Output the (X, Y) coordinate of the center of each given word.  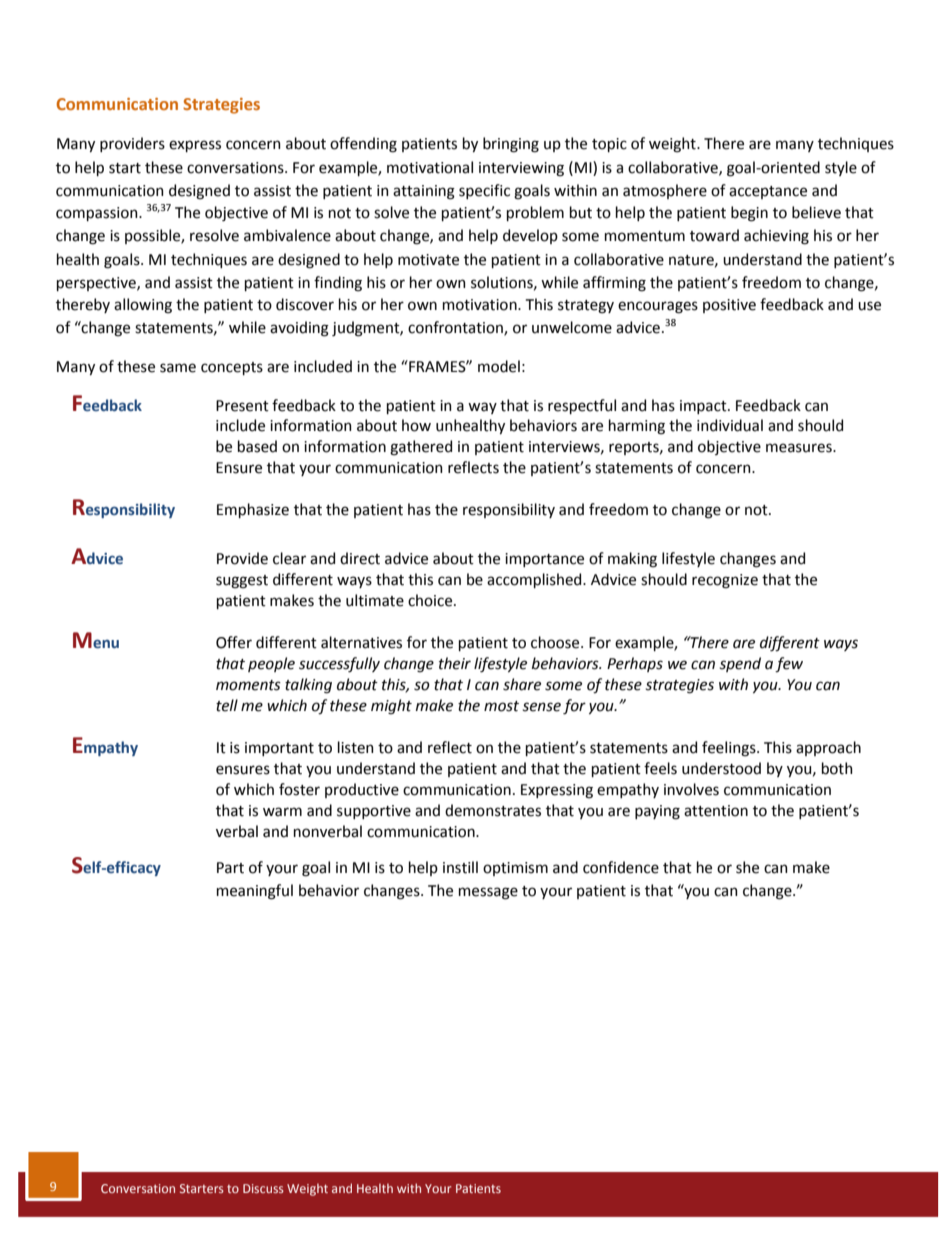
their (455, 663)
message (488, 893)
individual (730, 425)
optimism (515, 869)
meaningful (255, 892)
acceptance (768, 192)
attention (716, 811)
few (789, 665)
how (416, 425)
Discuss (263, 1188)
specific (484, 191)
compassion (98, 214)
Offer (234, 642)
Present (242, 406)
